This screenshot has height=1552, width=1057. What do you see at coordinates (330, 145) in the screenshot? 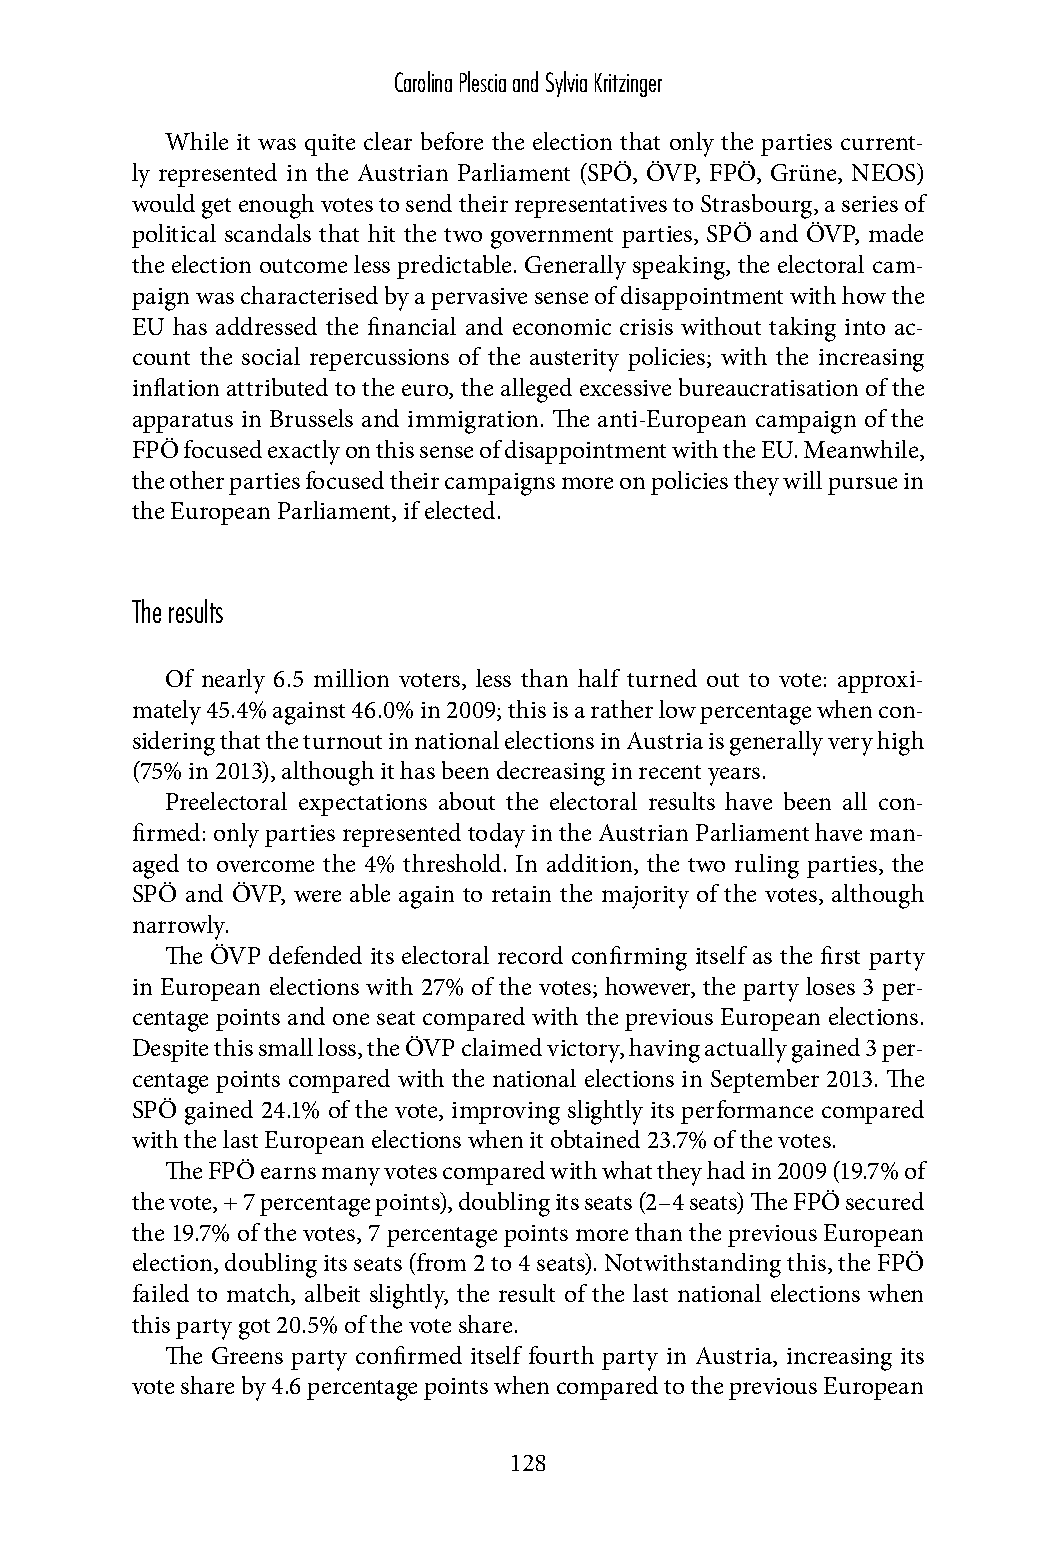
I see `quite` at bounding box center [330, 145].
